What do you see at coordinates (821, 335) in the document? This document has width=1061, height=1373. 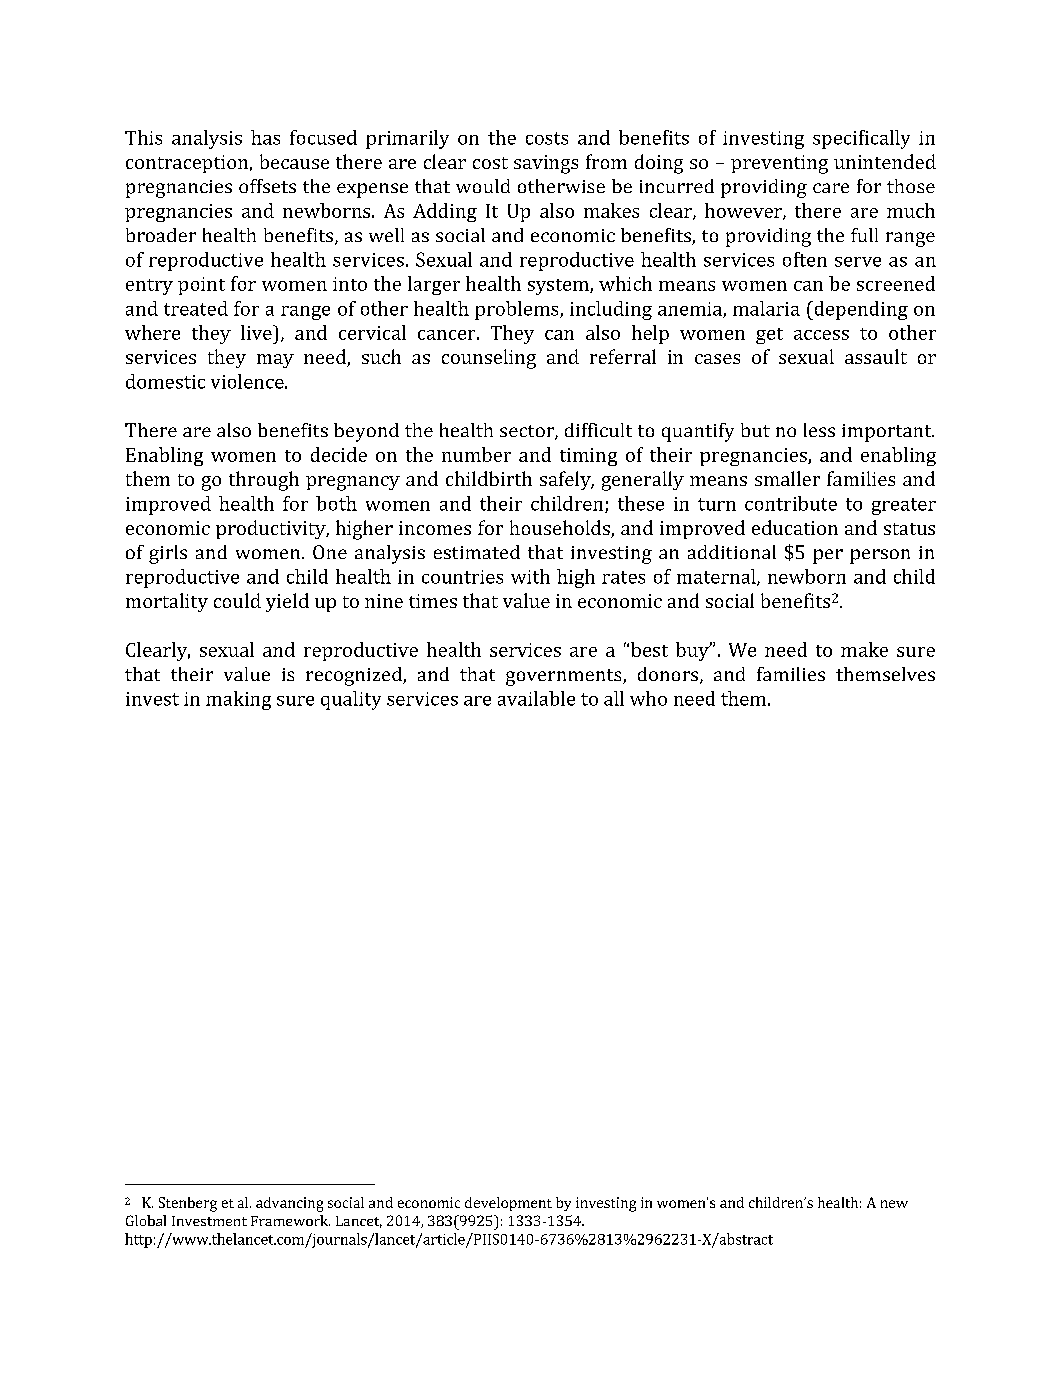 I see `access` at bounding box center [821, 335].
